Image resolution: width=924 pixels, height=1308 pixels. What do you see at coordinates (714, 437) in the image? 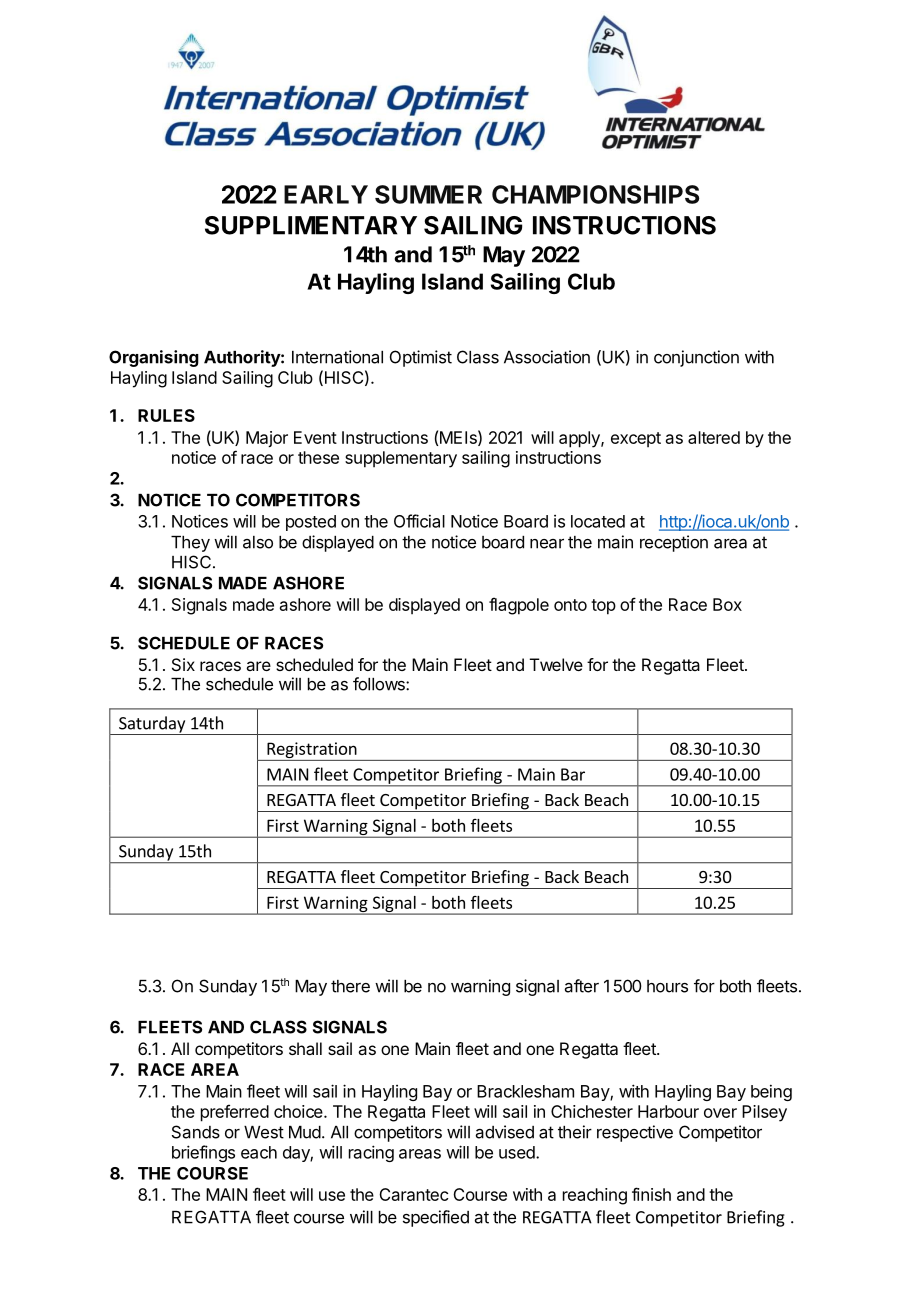
I see `altered` at bounding box center [714, 437].
